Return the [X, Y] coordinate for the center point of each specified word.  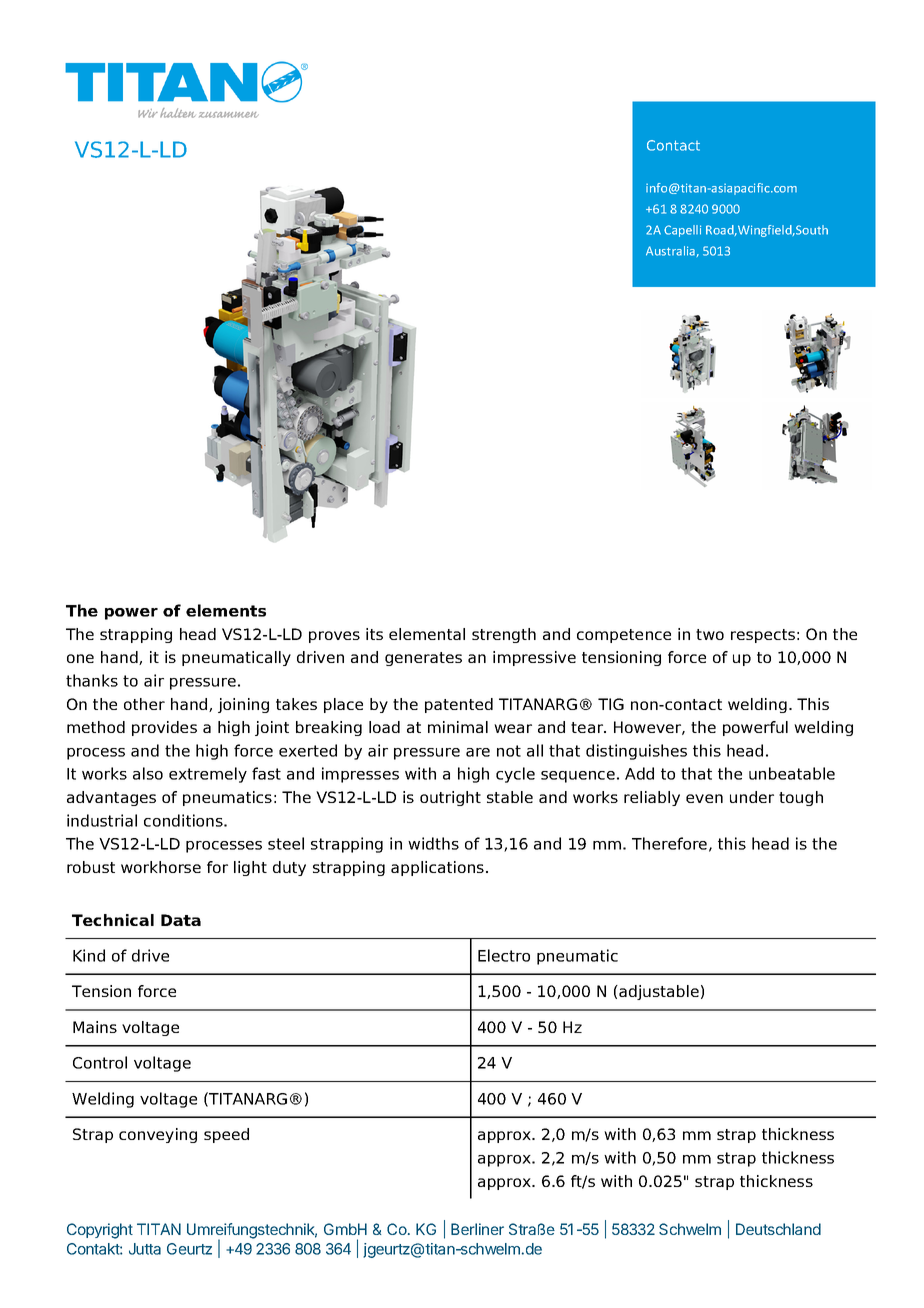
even [704, 798]
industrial [102, 820]
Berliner [477, 1229]
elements [226, 610]
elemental [427, 634]
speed [226, 1135]
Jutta [145, 1249]
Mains [95, 1027]
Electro [504, 955]
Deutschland [778, 1229]
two [710, 634]
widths [433, 843]
